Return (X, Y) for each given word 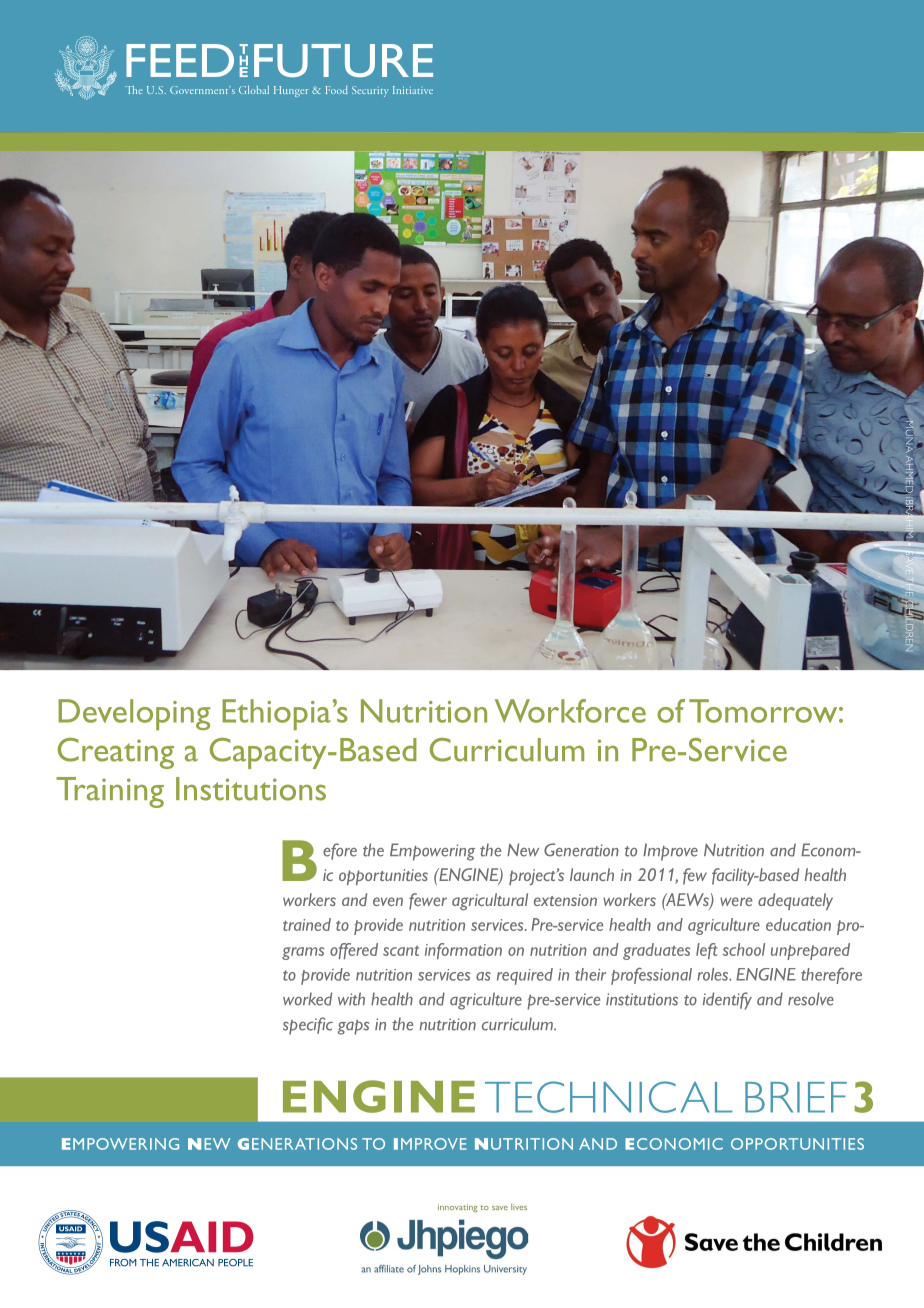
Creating (116, 753)
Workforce (570, 711)
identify (727, 1001)
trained (307, 924)
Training (110, 792)
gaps (353, 1027)
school (744, 949)
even (388, 901)
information (463, 951)
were (736, 901)
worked (307, 999)
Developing (134, 714)
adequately (795, 901)
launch (592, 874)
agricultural (490, 901)
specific (308, 1026)
